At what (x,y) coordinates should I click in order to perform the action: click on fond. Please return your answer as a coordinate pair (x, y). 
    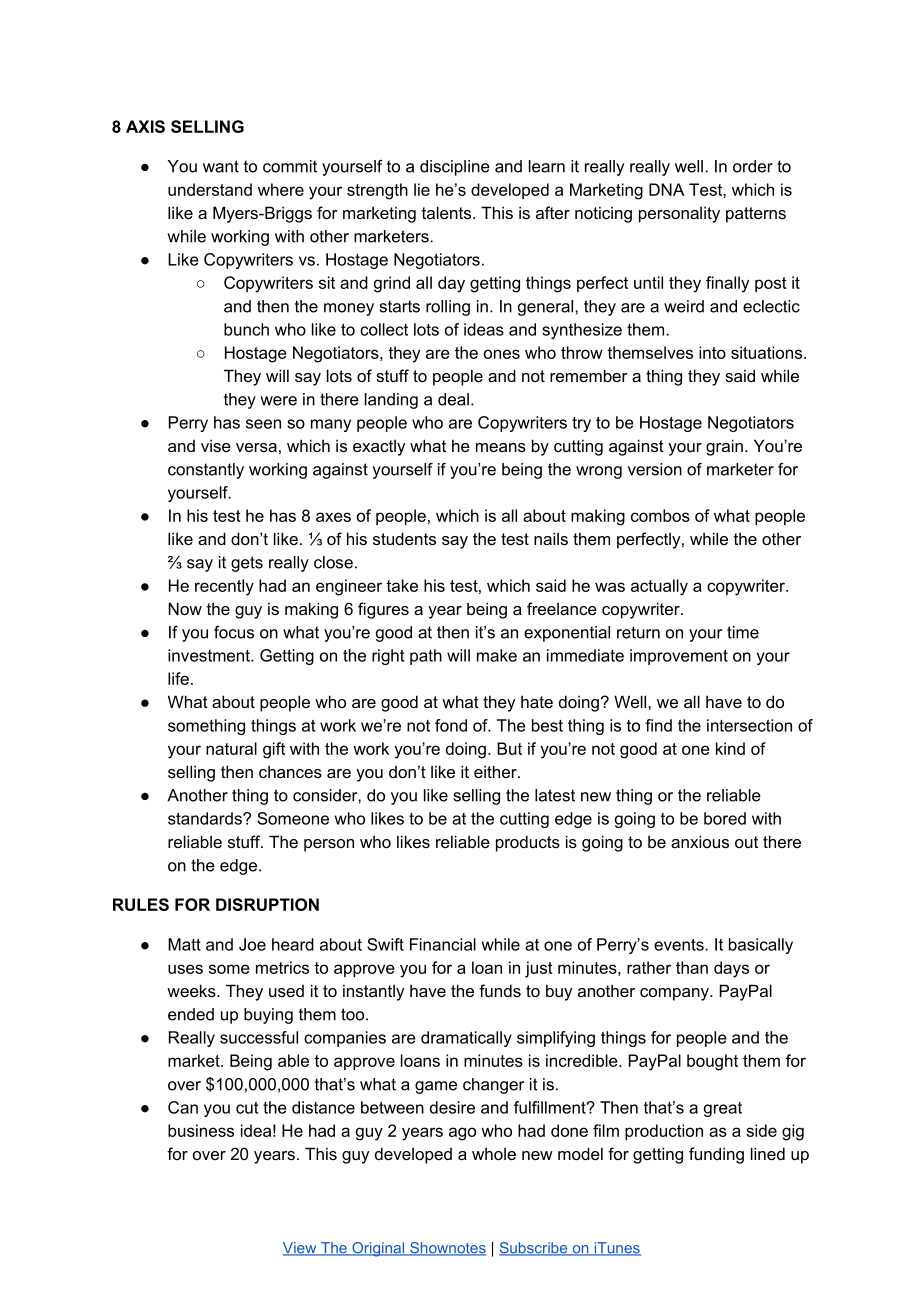
    Looking at the image, I should click on (451, 725).
